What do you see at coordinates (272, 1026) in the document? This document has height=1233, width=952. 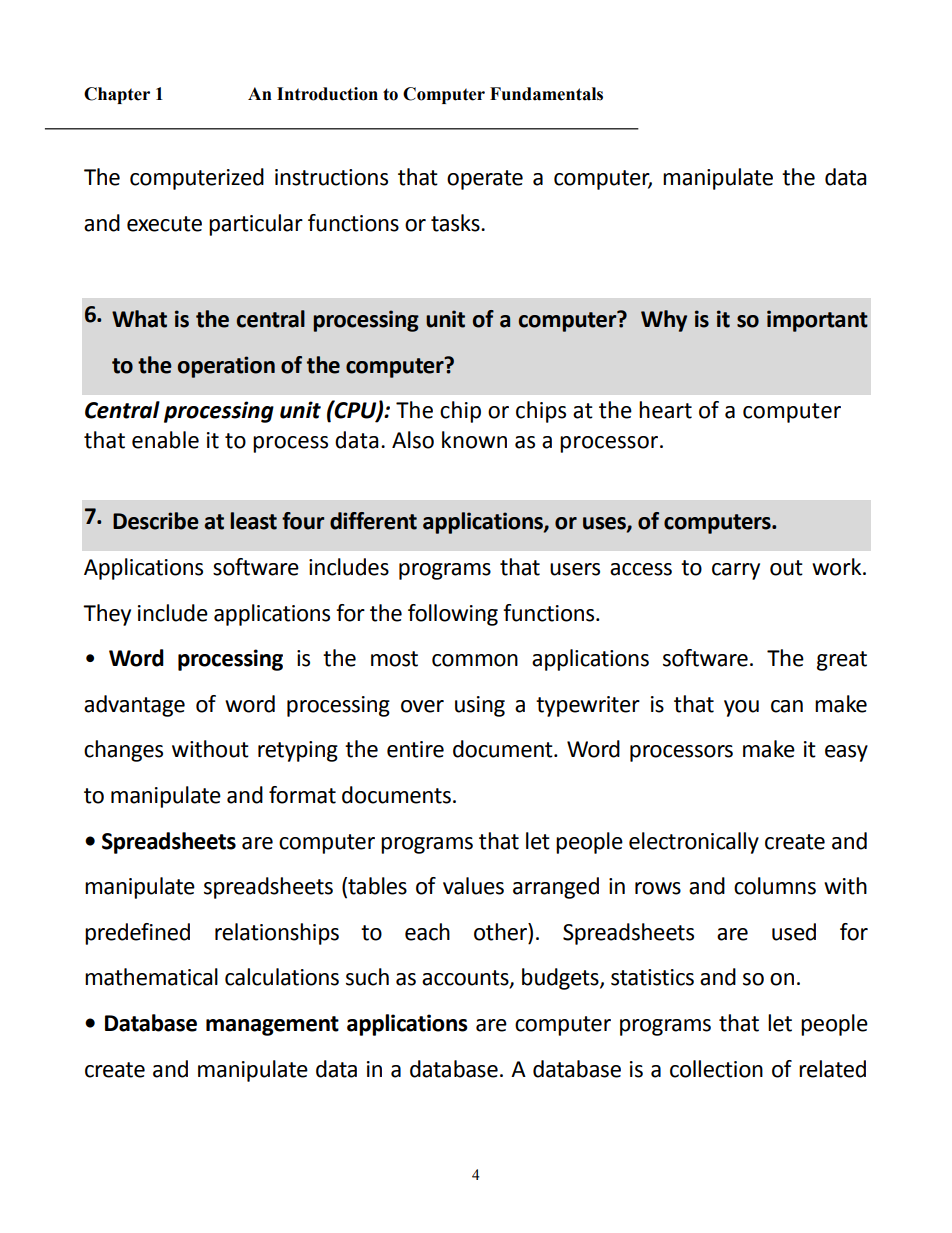 I see `management` at bounding box center [272, 1026].
